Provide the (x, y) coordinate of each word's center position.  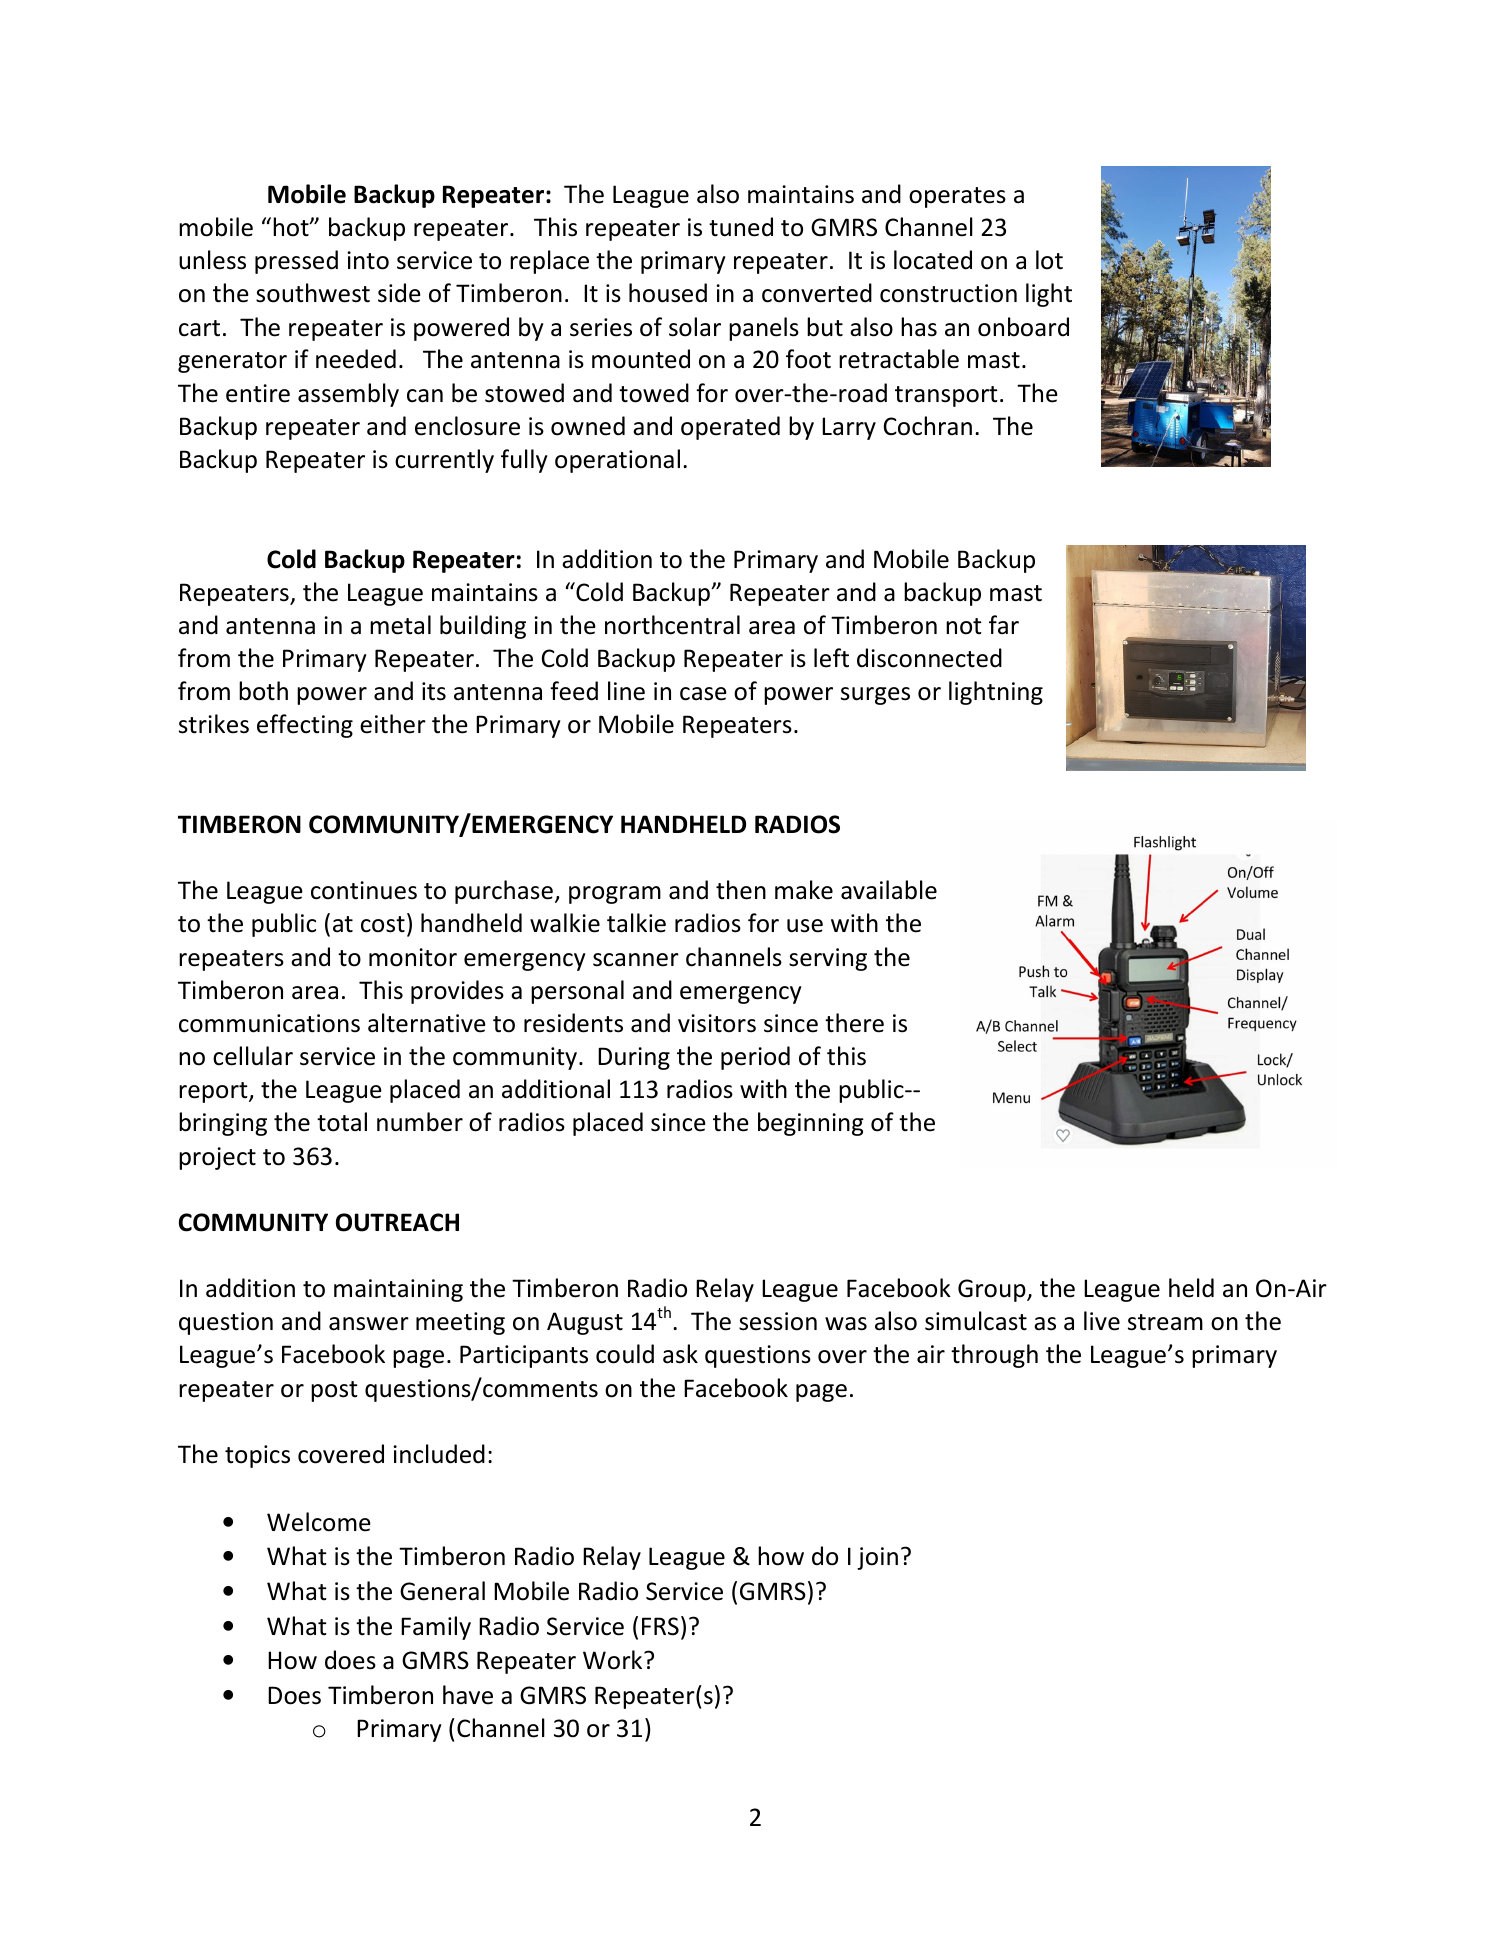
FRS (660, 1626)
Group (993, 1290)
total (342, 1122)
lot (1049, 260)
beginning (811, 1124)
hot (292, 227)
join (877, 1558)
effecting (305, 726)
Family (436, 1628)
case (703, 694)
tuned (741, 227)
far (1004, 625)
